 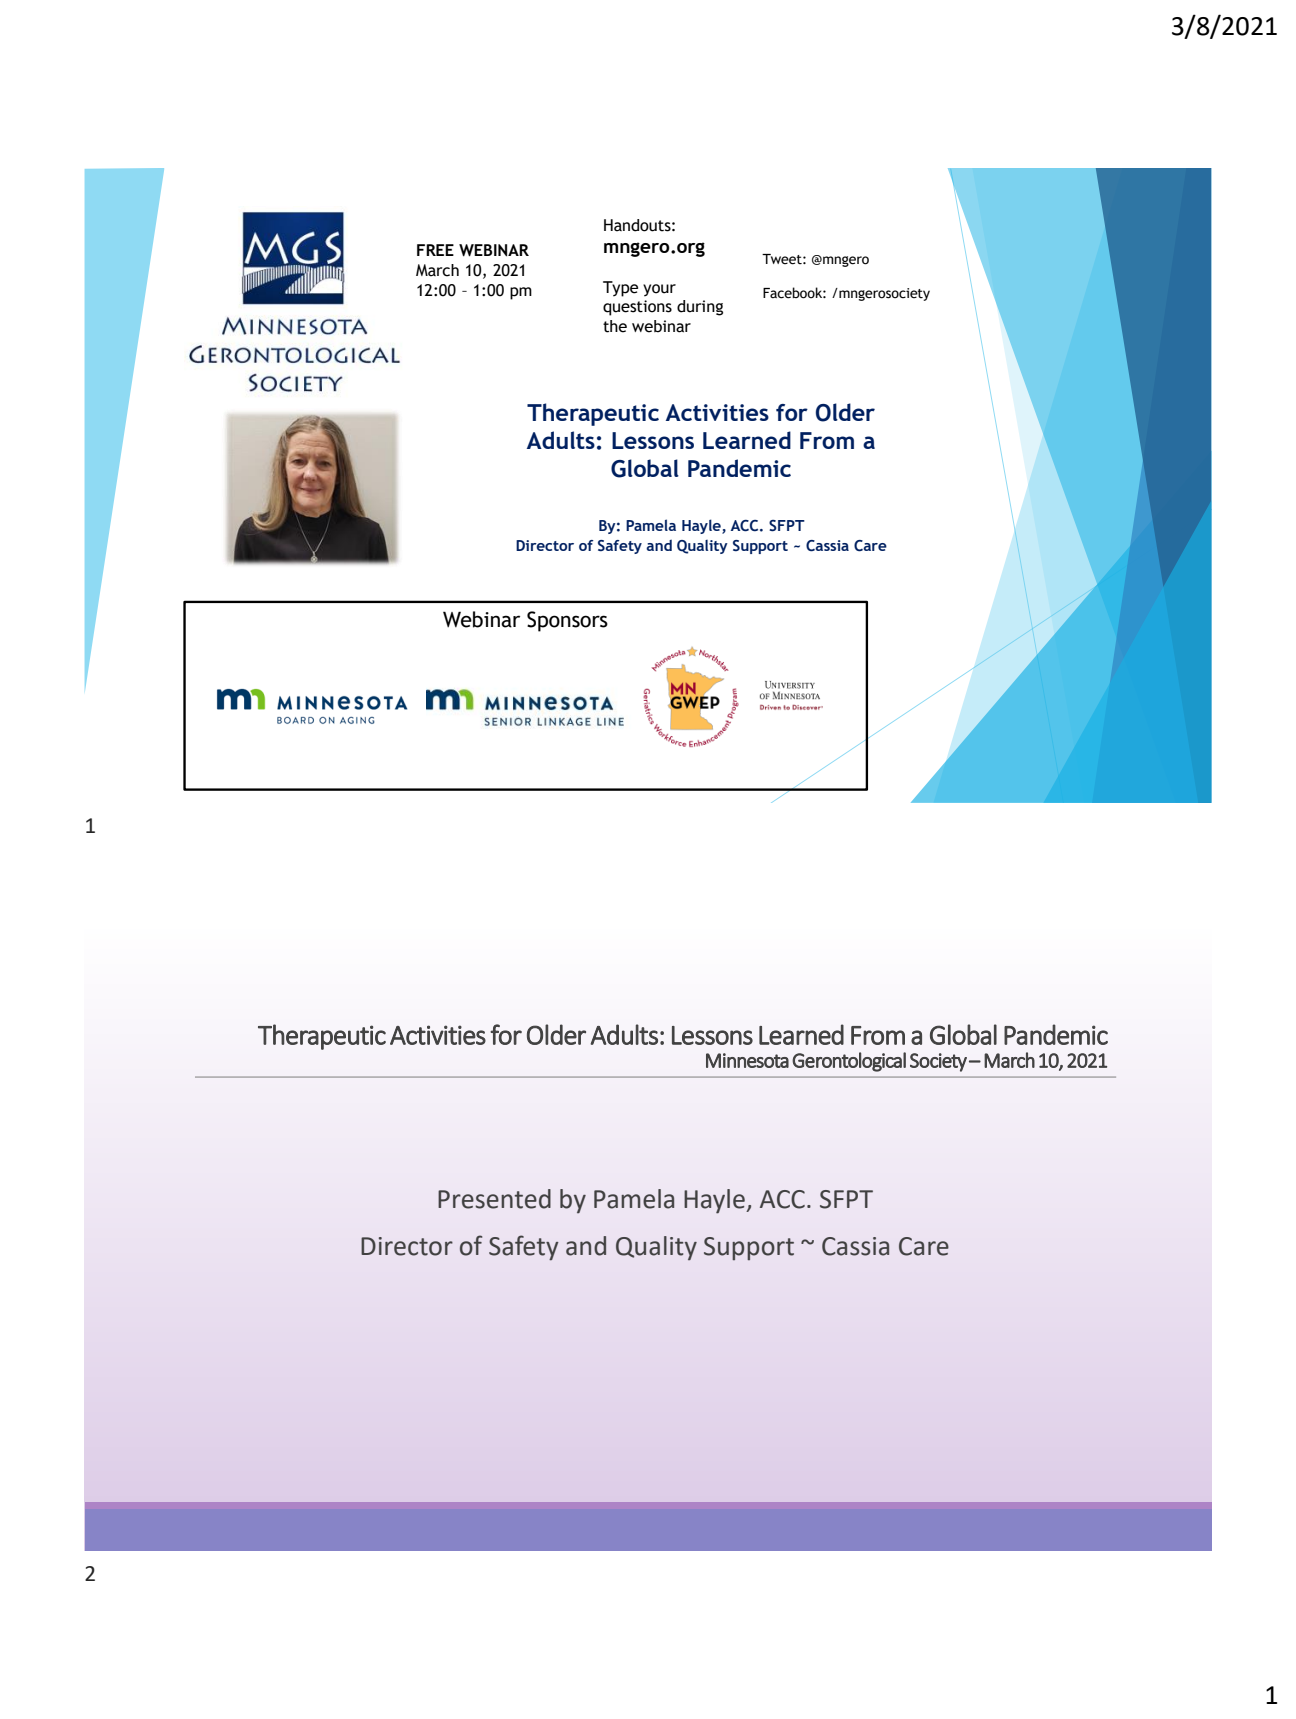 I want to click on Type, so click(x=620, y=289).
